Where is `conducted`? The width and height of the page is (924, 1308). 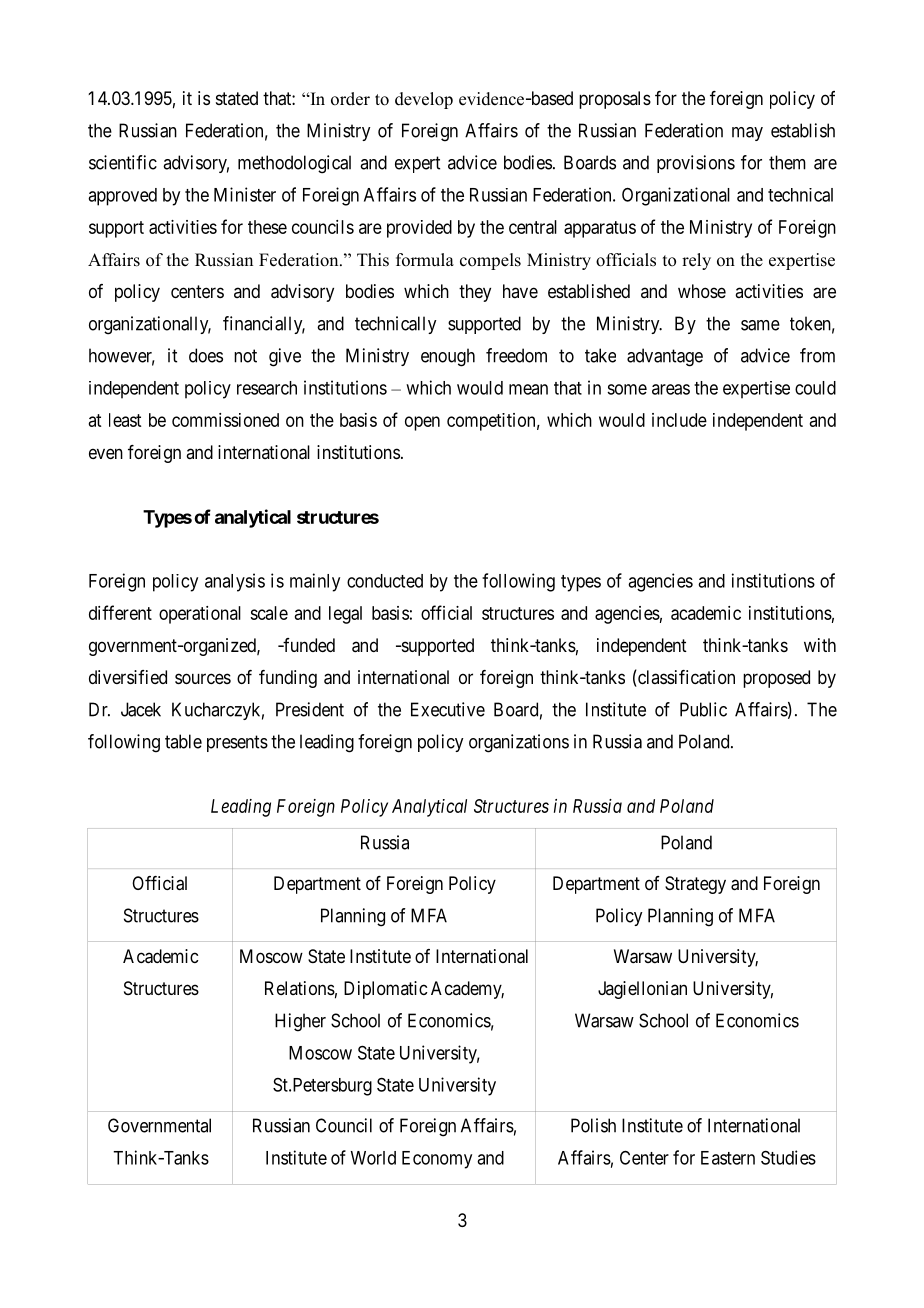 conducted is located at coordinates (385, 581).
